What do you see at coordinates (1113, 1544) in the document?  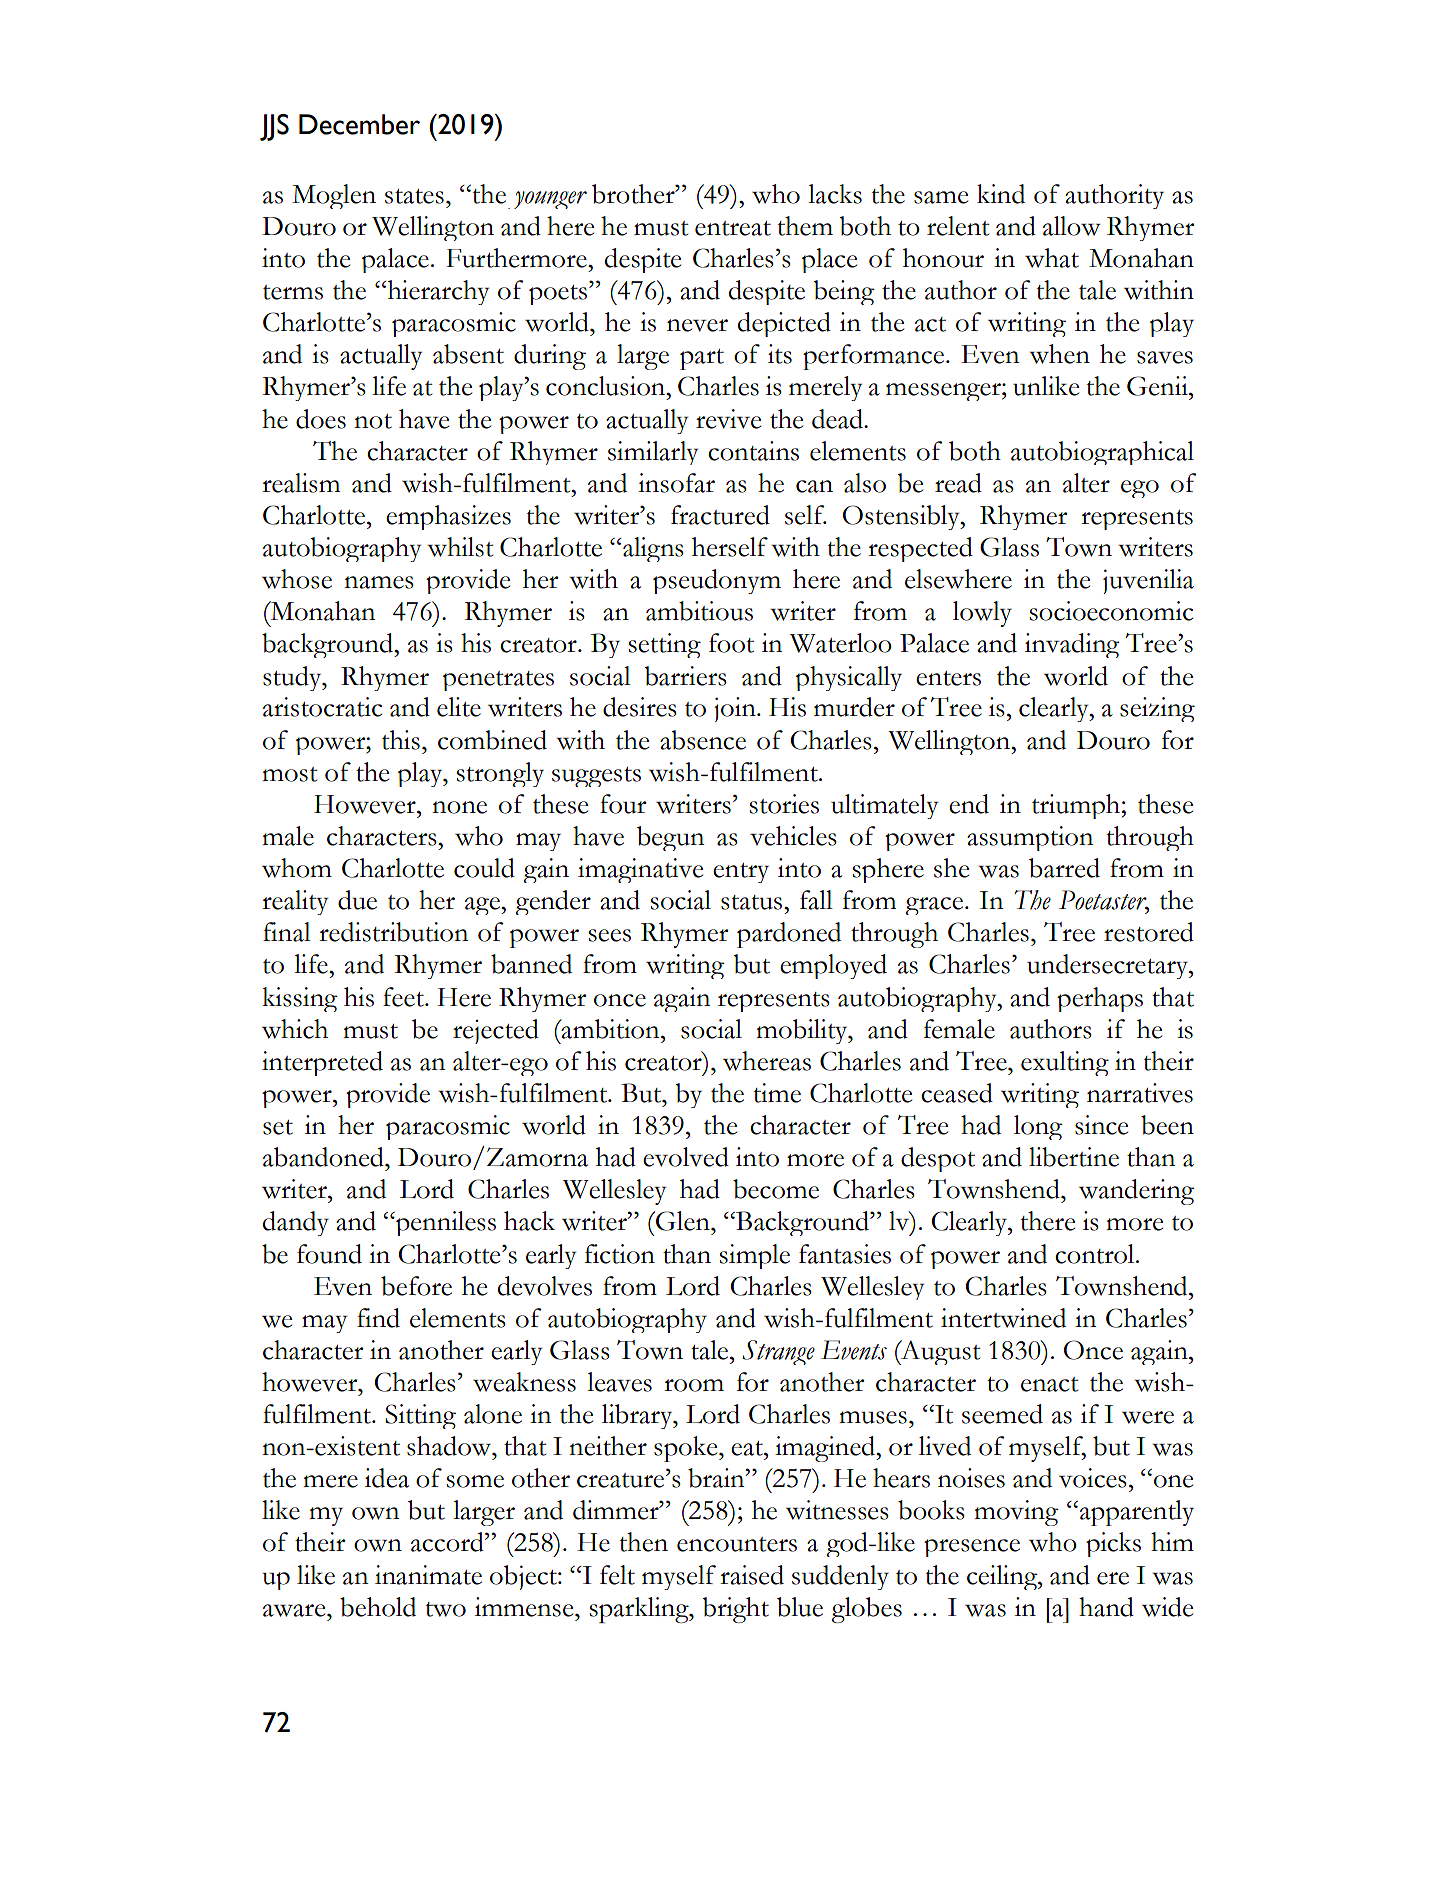 I see `picks` at bounding box center [1113, 1544].
